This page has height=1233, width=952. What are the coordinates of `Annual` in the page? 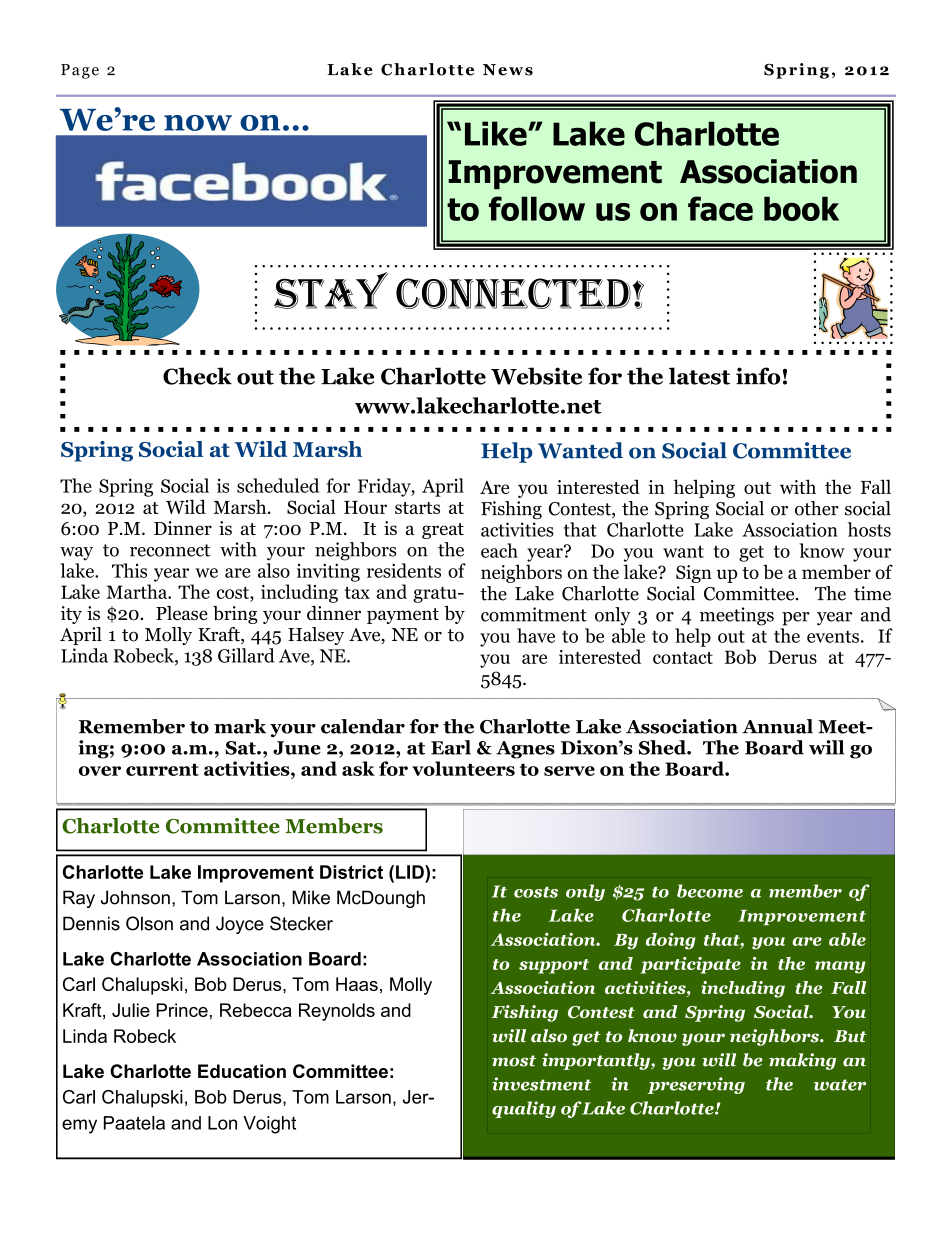 It's located at (777, 726).
